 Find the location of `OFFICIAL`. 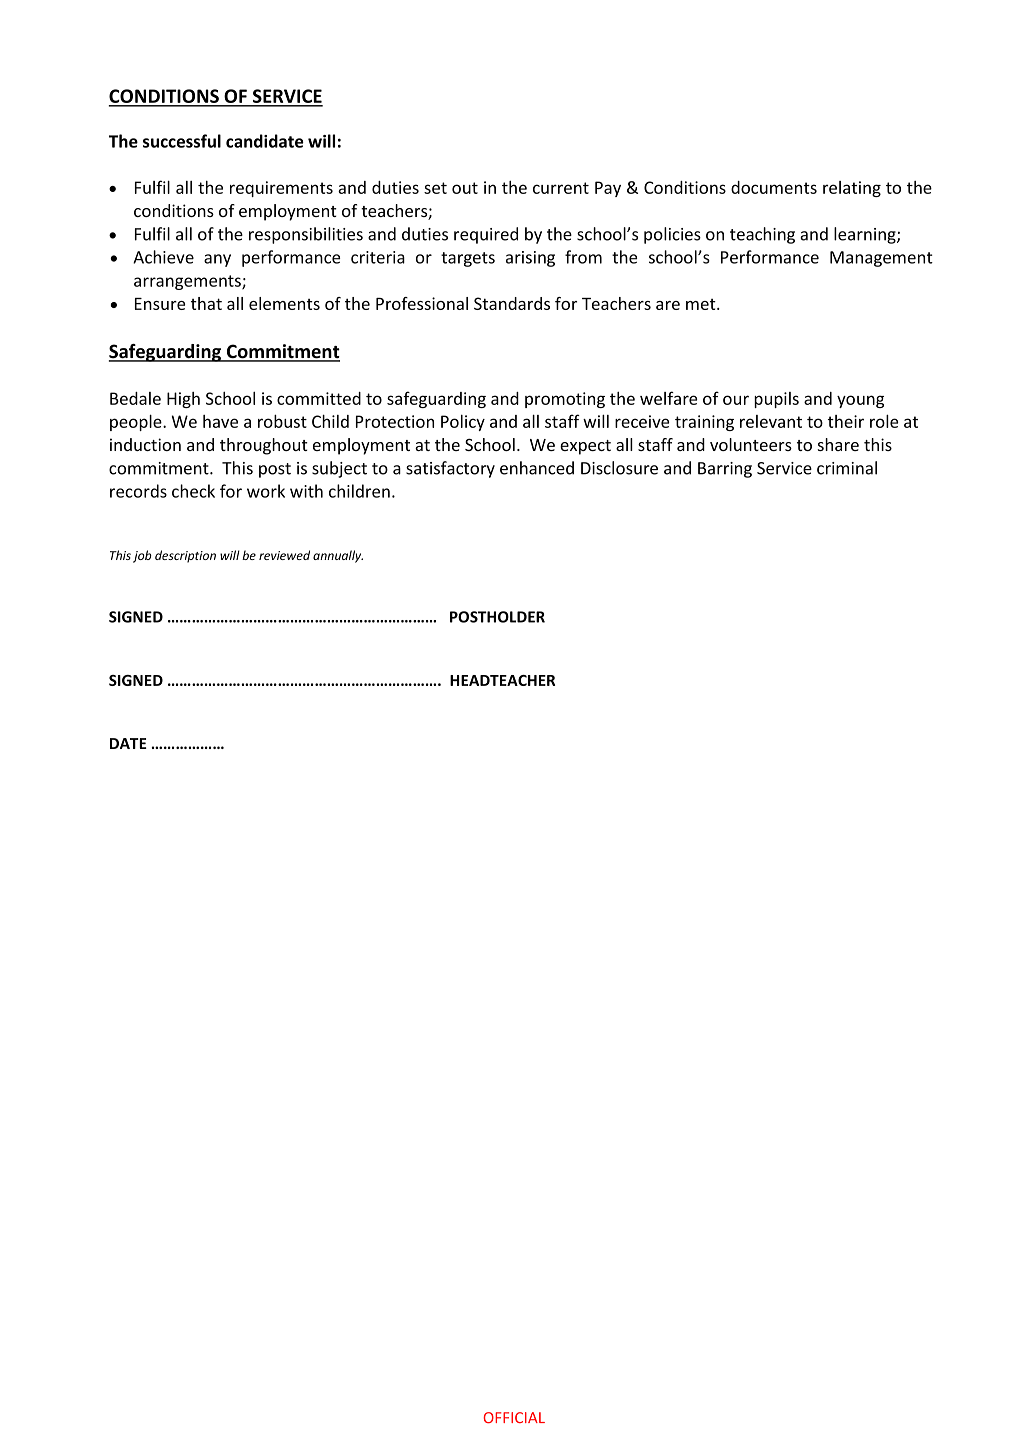

OFFICIAL is located at coordinates (514, 1417).
